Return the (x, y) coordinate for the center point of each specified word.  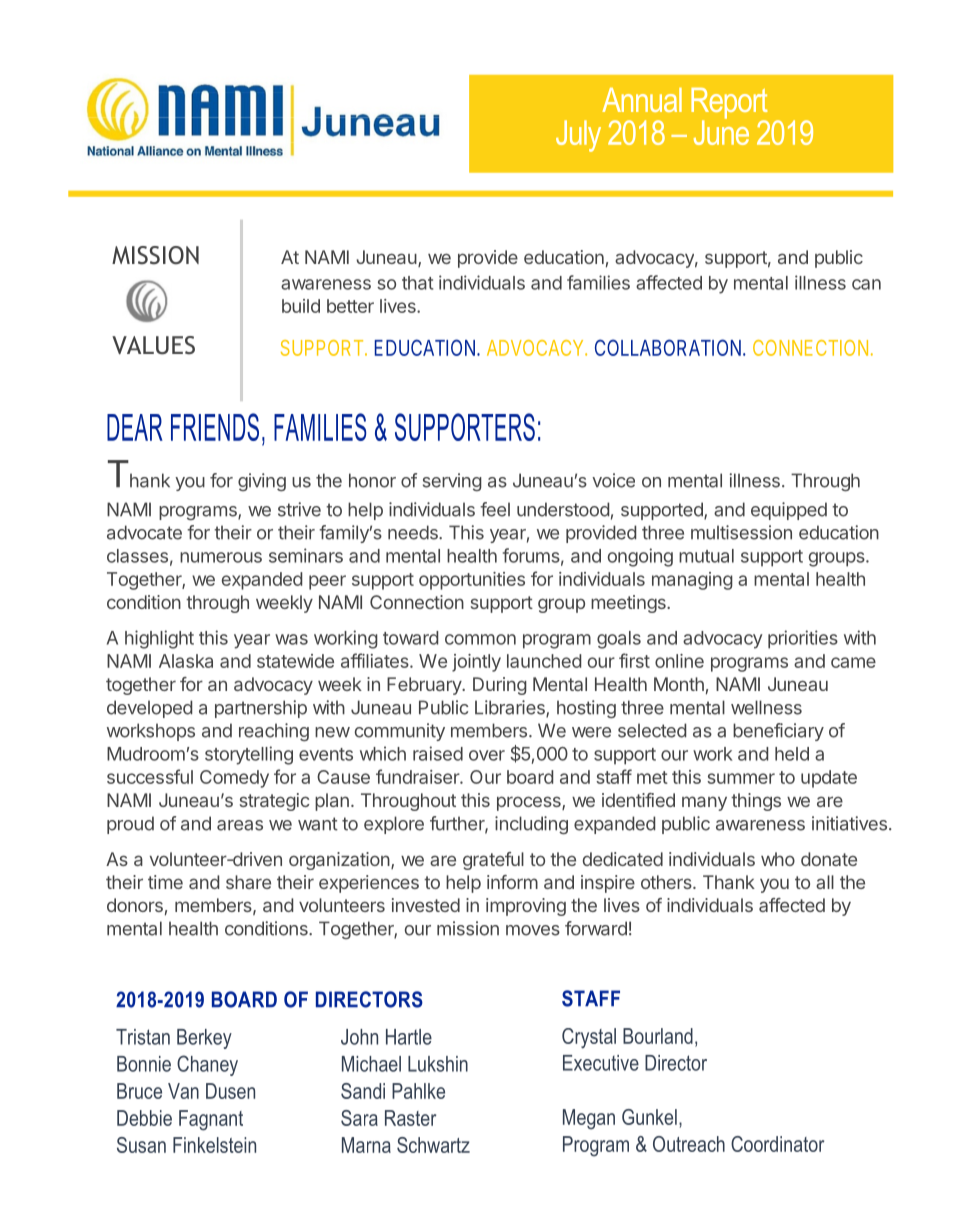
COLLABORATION (668, 347)
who (778, 859)
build (301, 306)
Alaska (186, 661)
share (248, 882)
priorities (803, 639)
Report (729, 104)
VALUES (153, 345)
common (480, 639)
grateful (493, 861)
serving (452, 482)
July (578, 136)
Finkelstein (214, 1145)
